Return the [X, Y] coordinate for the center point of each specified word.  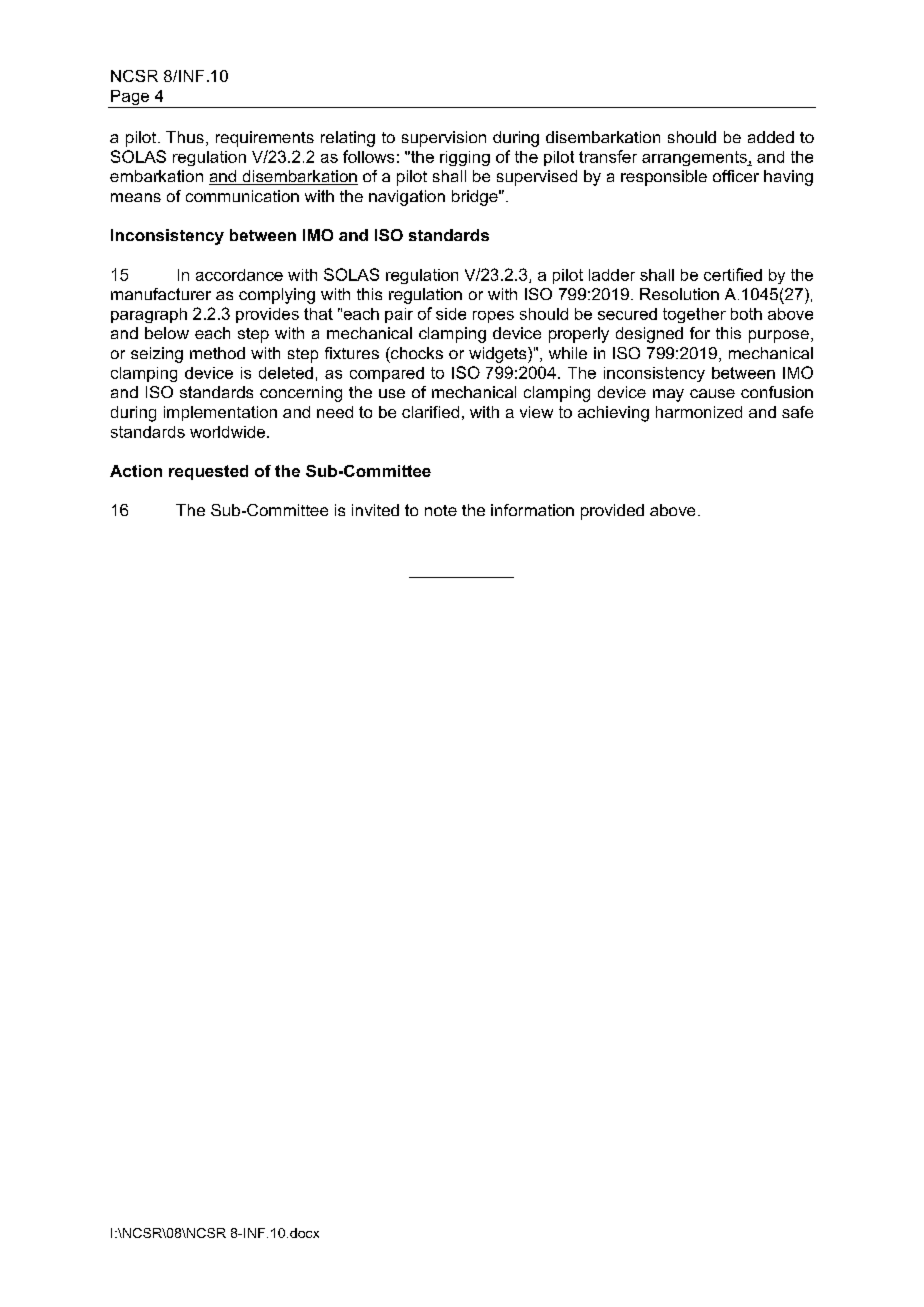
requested [208, 472]
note [441, 510]
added [771, 137]
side [451, 314]
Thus [185, 137]
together [694, 315]
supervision [444, 139]
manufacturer [161, 294]
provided [612, 512]
